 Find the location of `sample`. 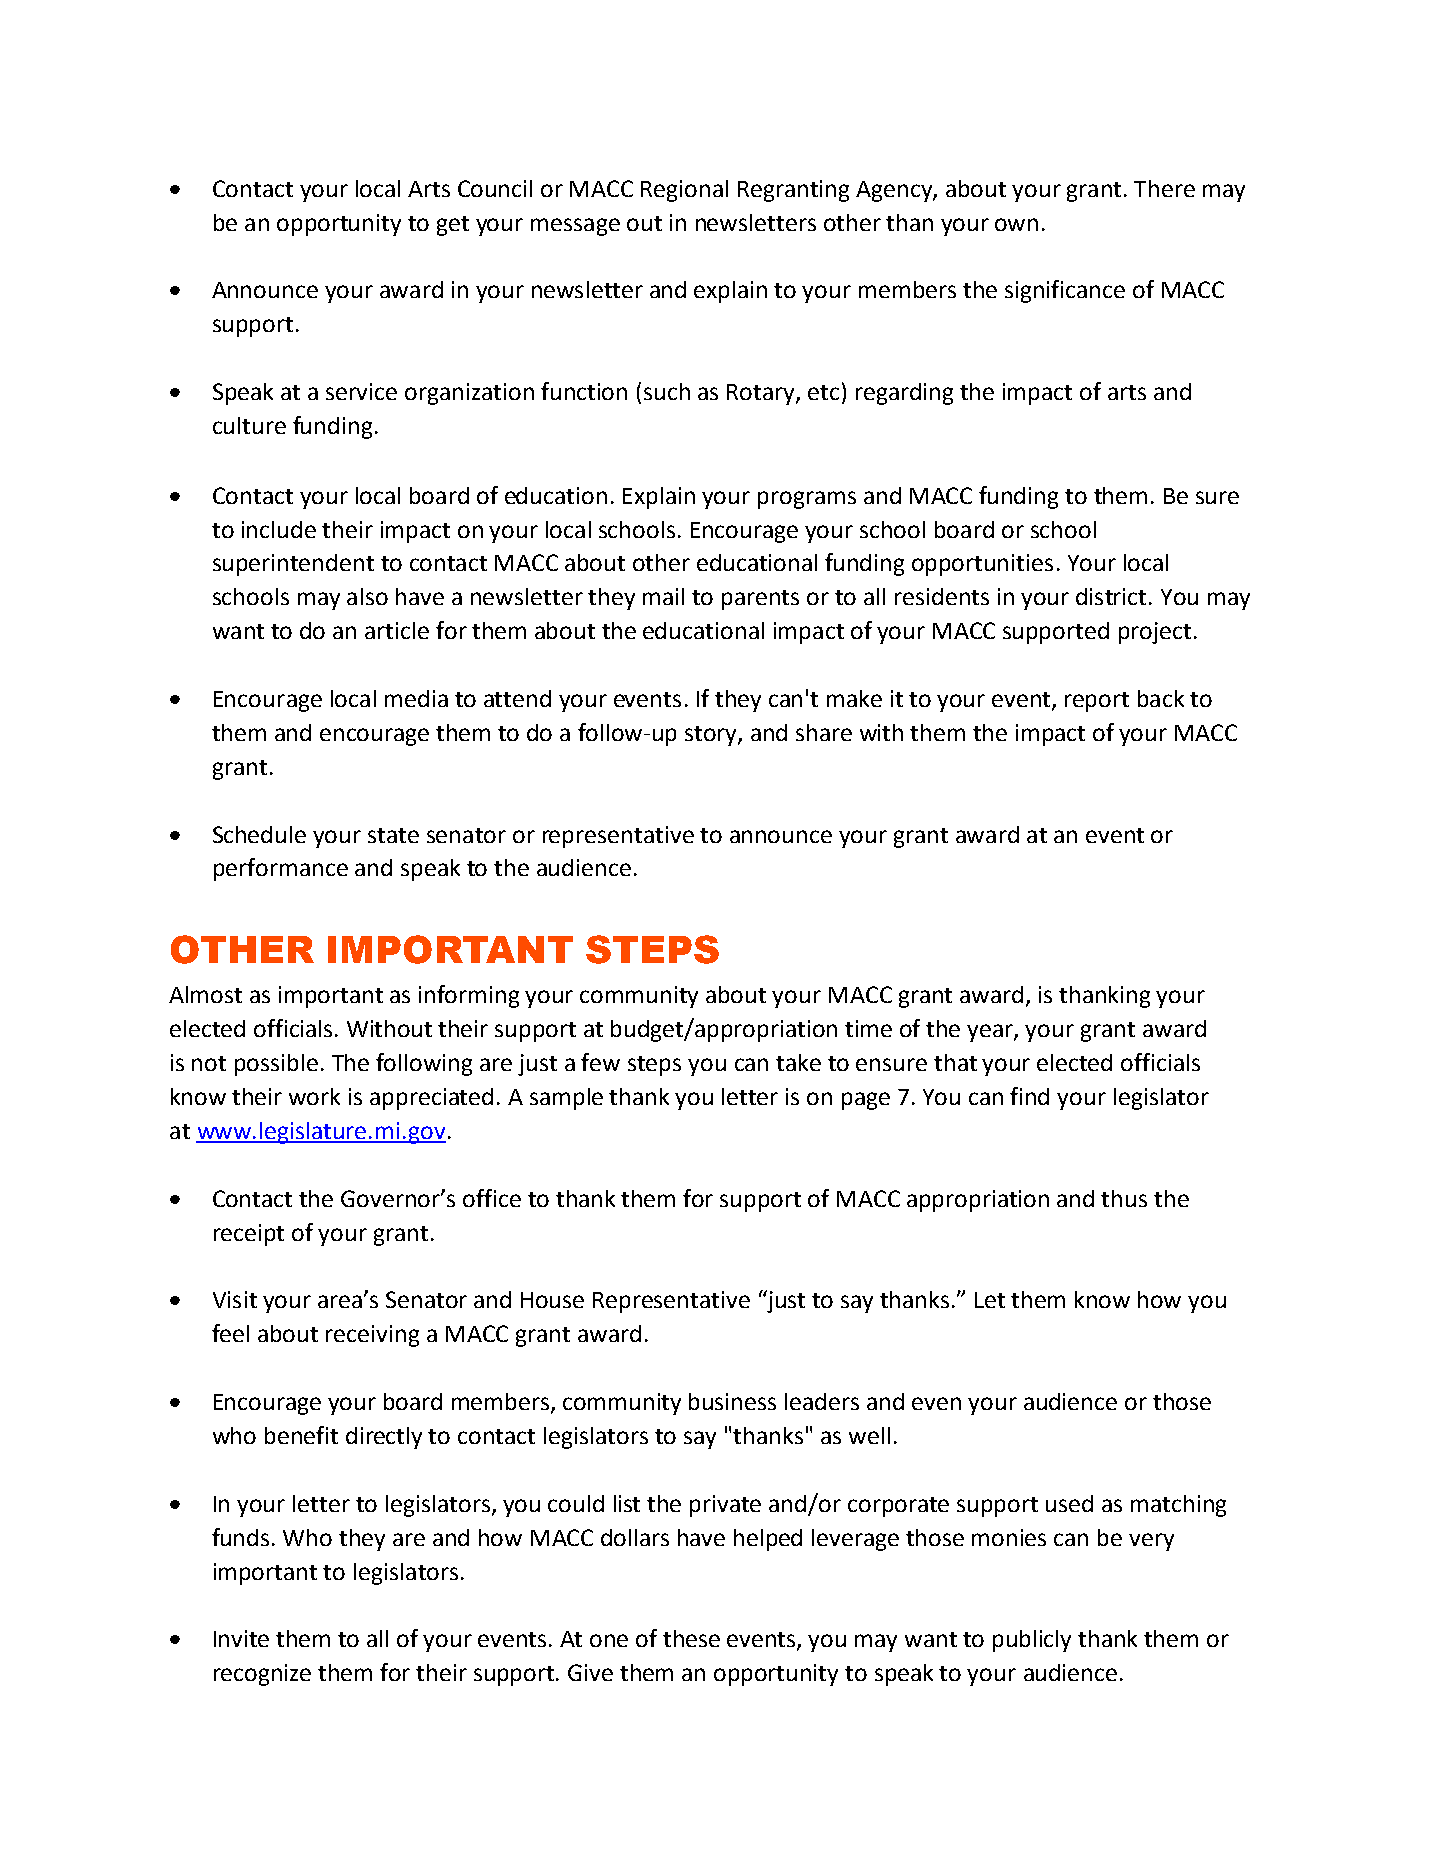

sample is located at coordinates (566, 1099).
